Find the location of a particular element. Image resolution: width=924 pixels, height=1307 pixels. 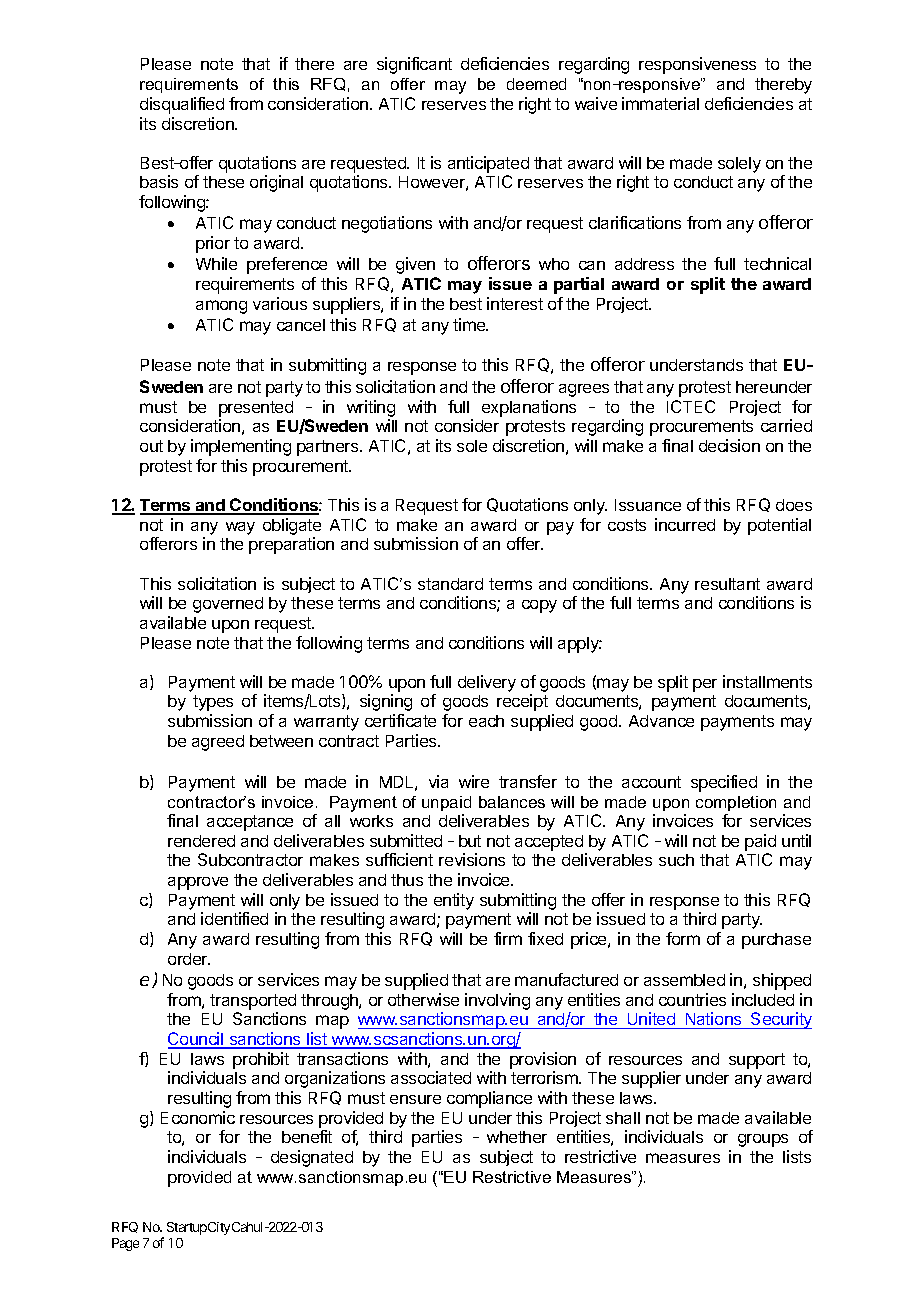

immaterial is located at coordinates (660, 103).
